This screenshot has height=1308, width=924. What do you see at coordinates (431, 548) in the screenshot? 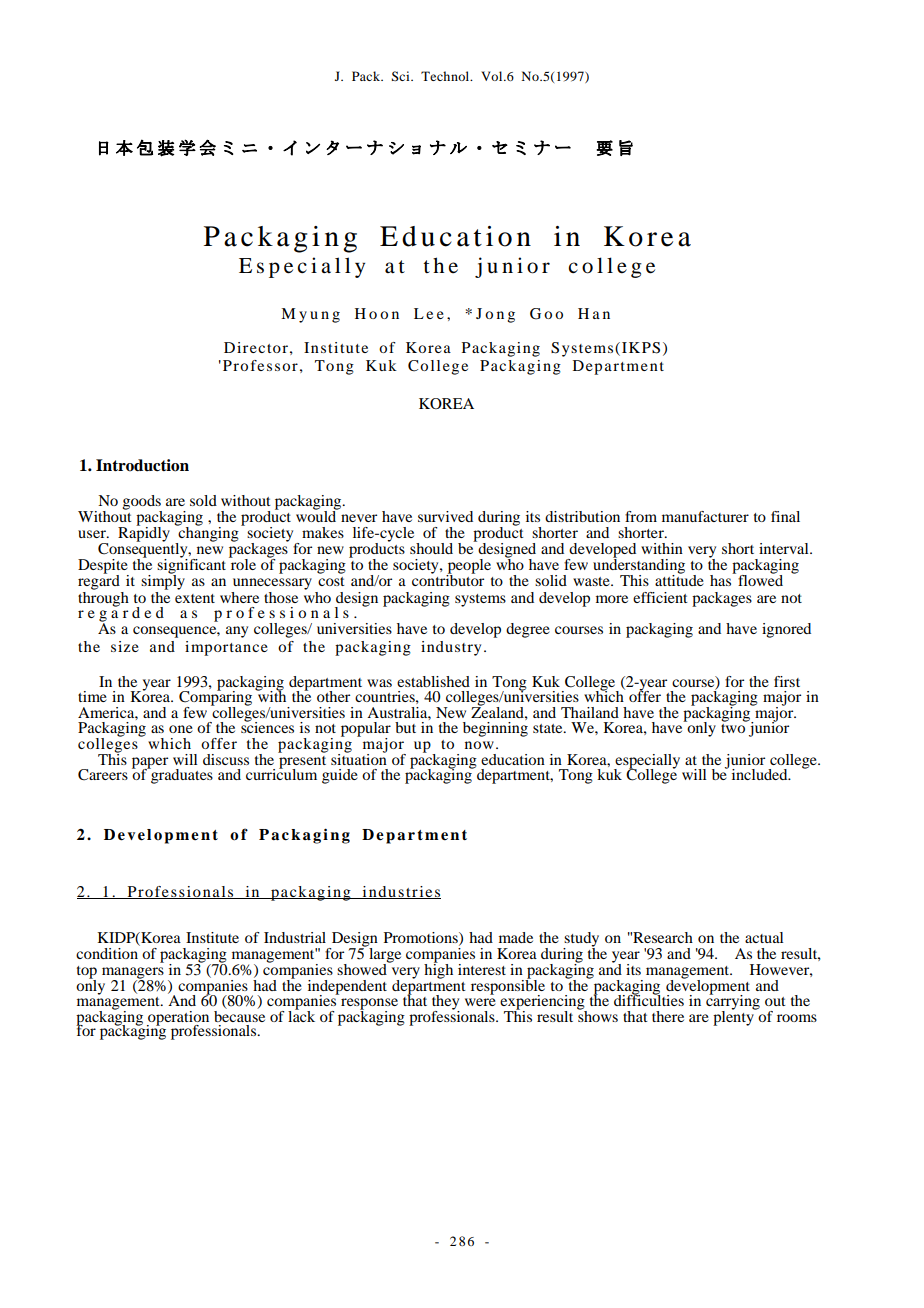
I see `should` at bounding box center [431, 548].
